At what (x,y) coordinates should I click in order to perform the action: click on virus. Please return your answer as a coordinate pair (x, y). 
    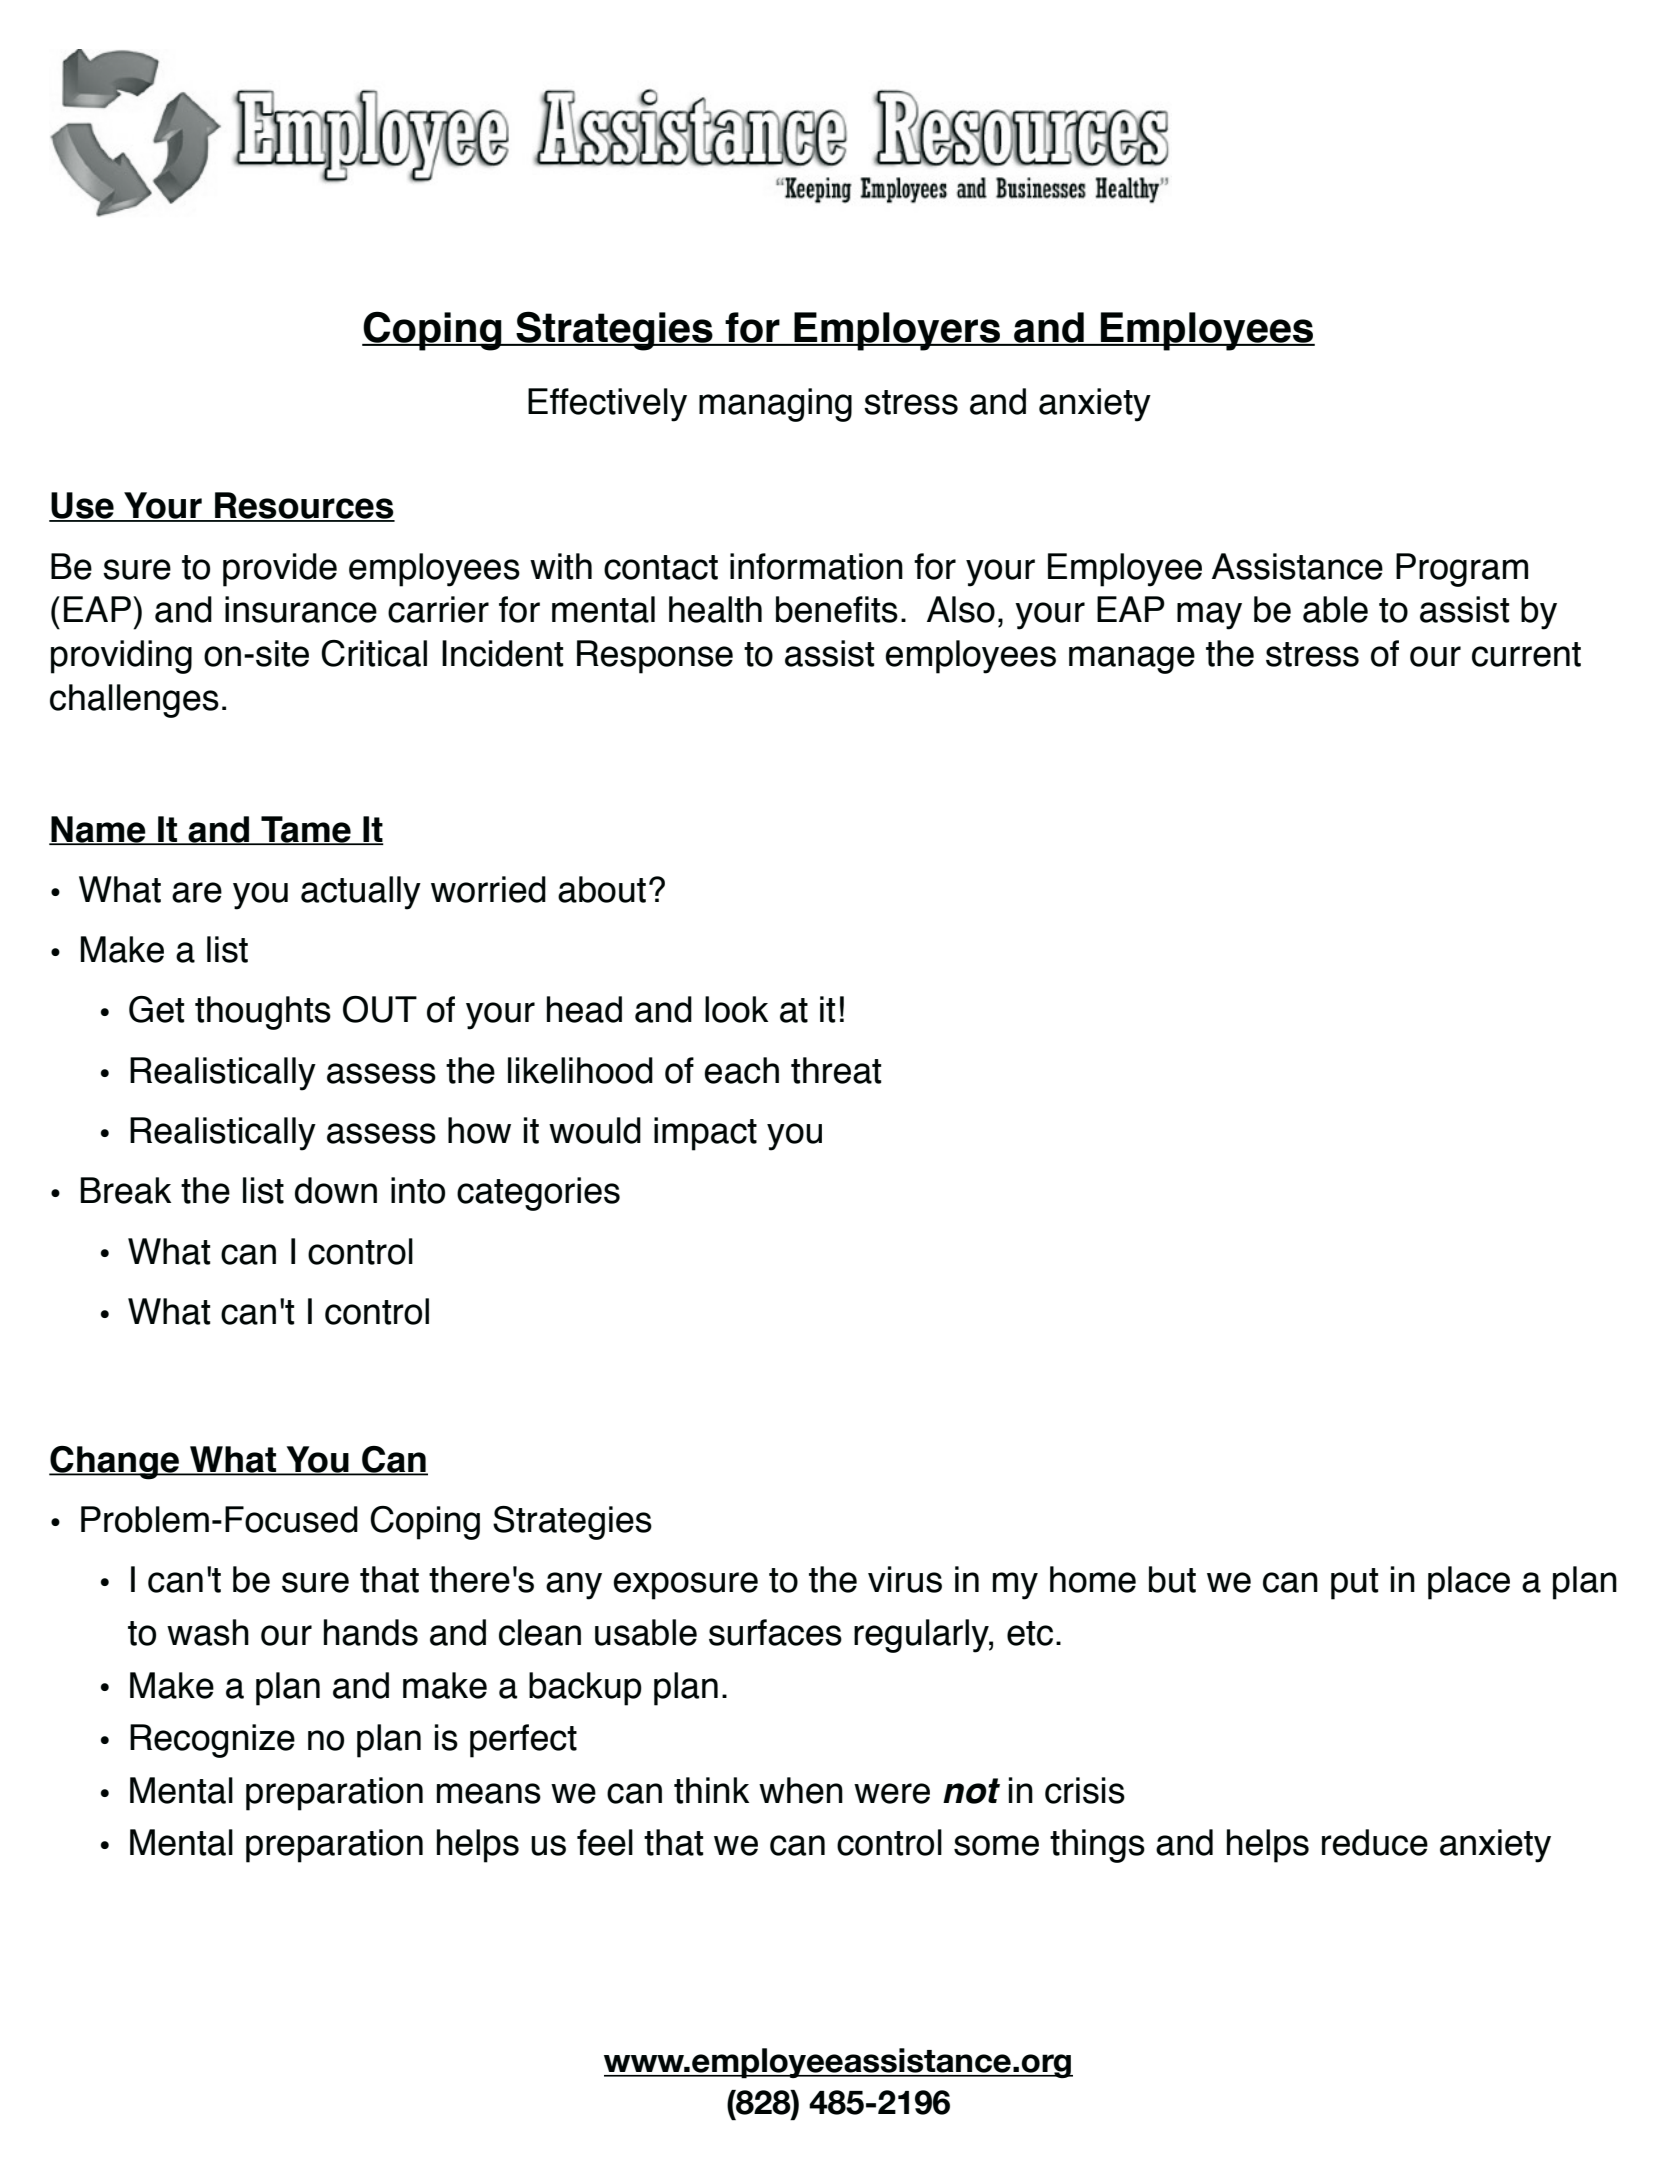
    Looking at the image, I should click on (905, 1579).
